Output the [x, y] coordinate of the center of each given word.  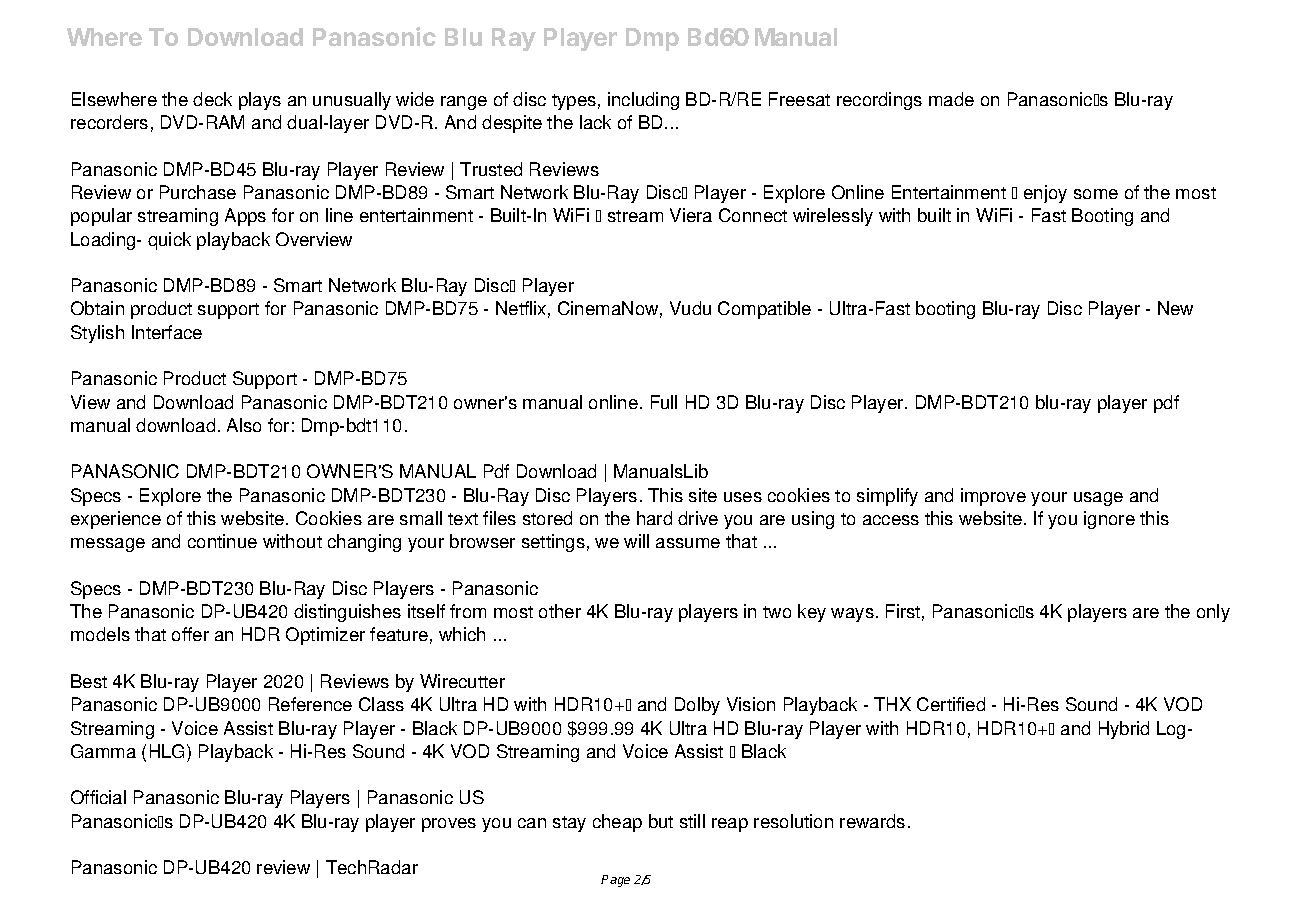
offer [190, 634]
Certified [951, 704]
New [1175, 308]
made [951, 99]
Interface [167, 332]
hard [654, 518]
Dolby [697, 706]
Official [98, 797]
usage [1098, 499]
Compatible [764, 310]
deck [212, 99]
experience [116, 520]
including [643, 101]
